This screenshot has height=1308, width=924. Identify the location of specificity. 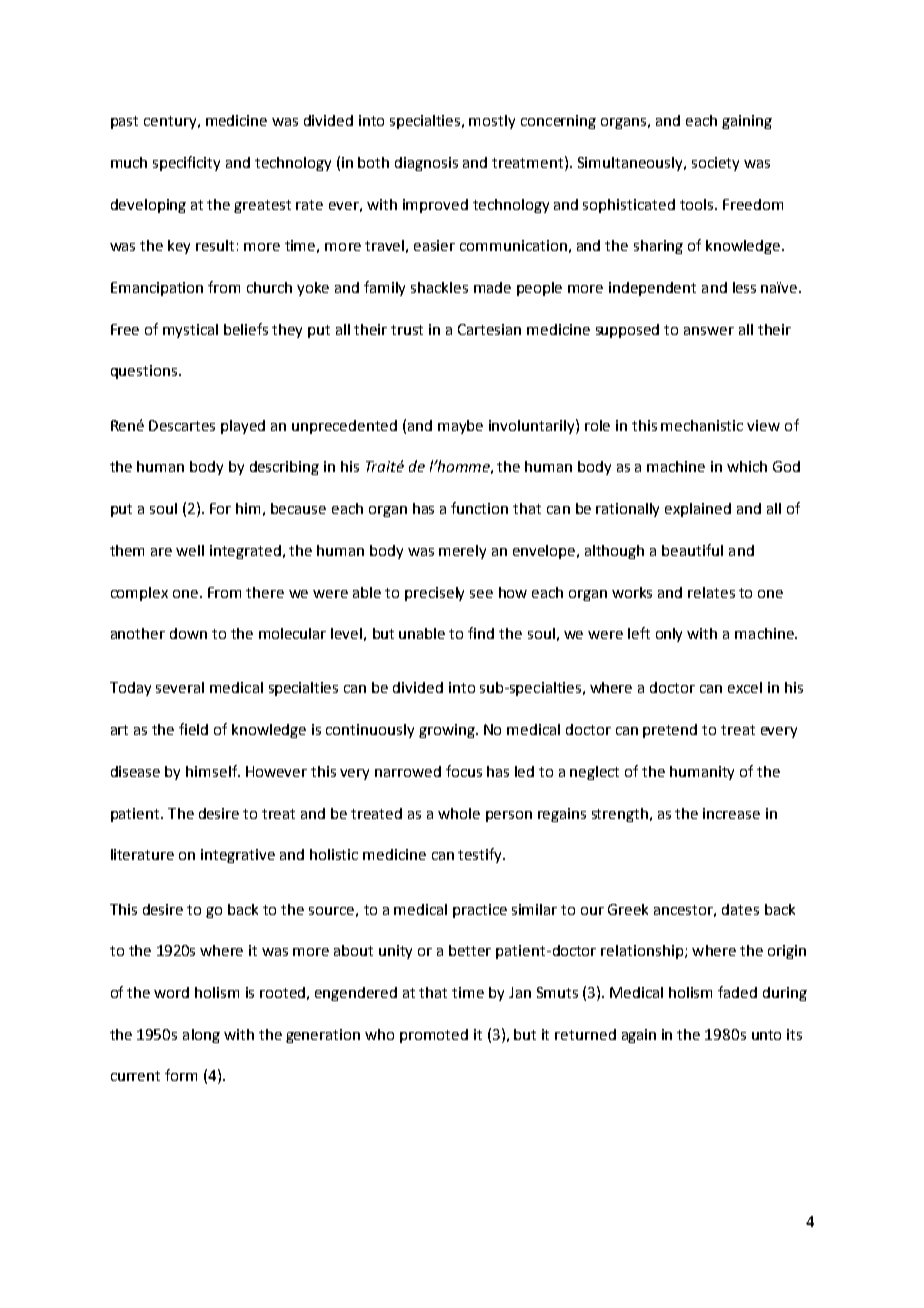
(186, 163).
